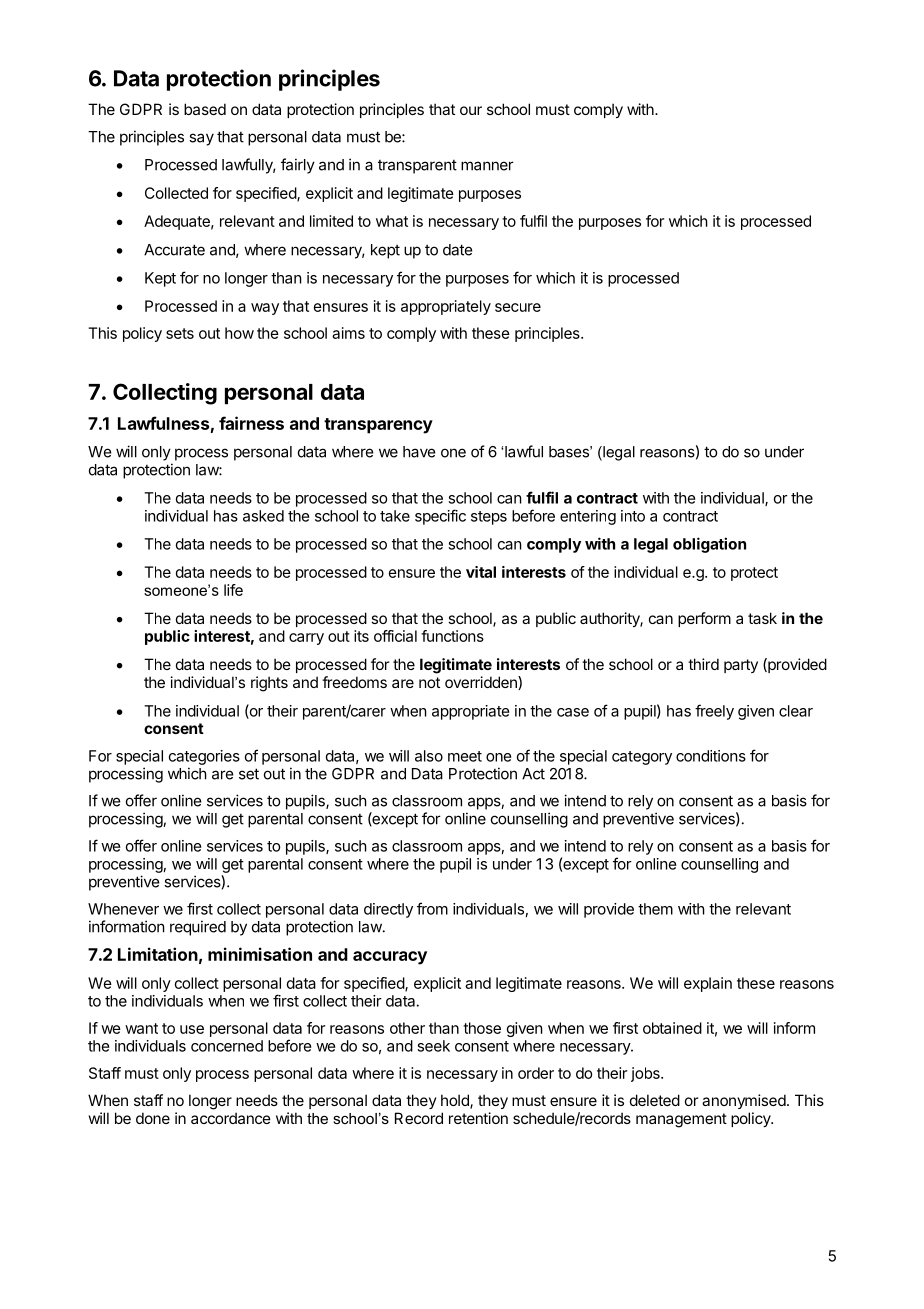  What do you see at coordinates (231, 1118) in the document?
I see `accordance` at bounding box center [231, 1118].
